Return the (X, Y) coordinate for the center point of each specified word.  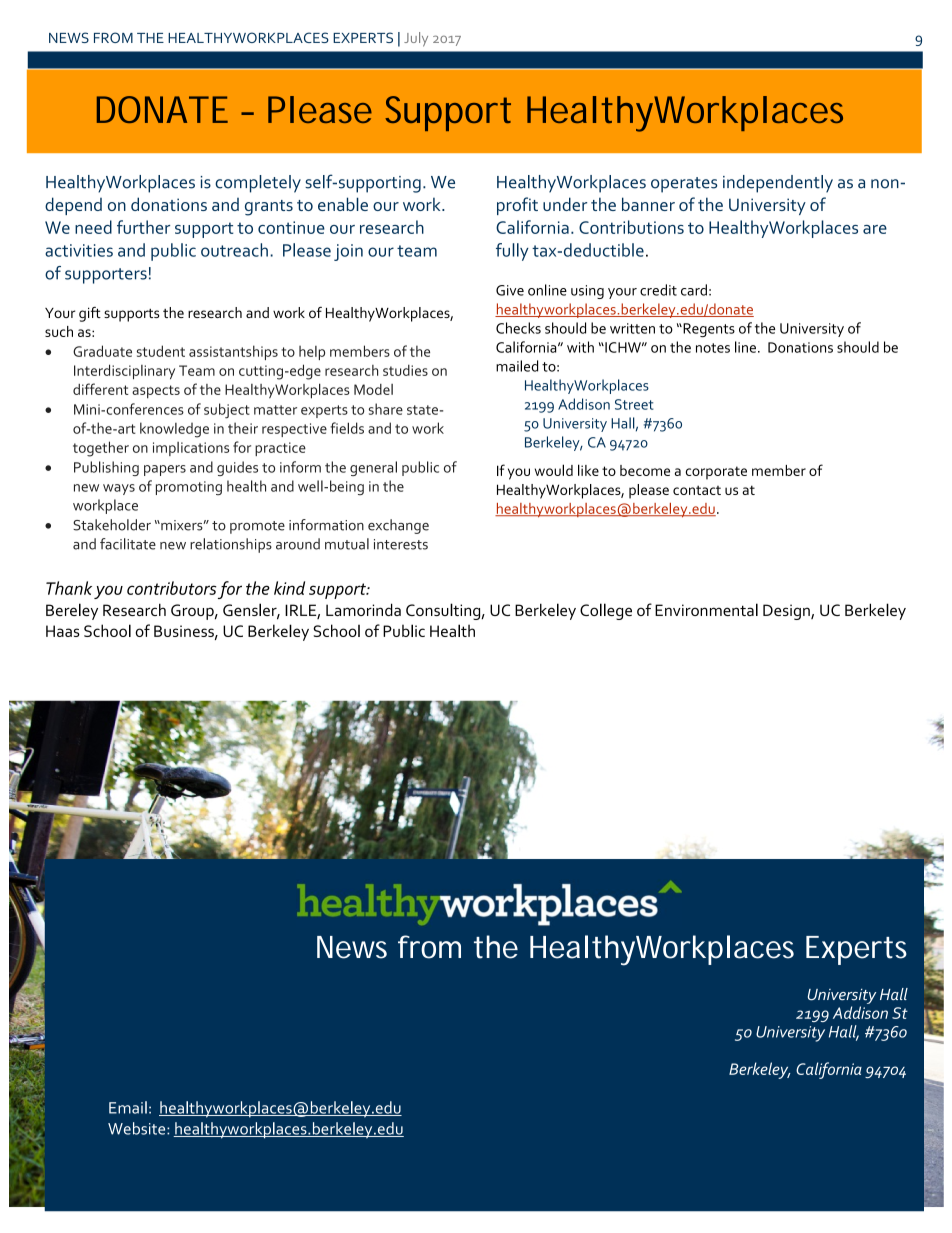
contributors (172, 588)
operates (684, 185)
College (606, 611)
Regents (708, 330)
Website (138, 1128)
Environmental (706, 609)
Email (128, 1107)
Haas (63, 631)
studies (405, 370)
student (161, 351)
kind (289, 588)
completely (258, 184)
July (416, 39)
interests (401, 544)
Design (787, 612)
